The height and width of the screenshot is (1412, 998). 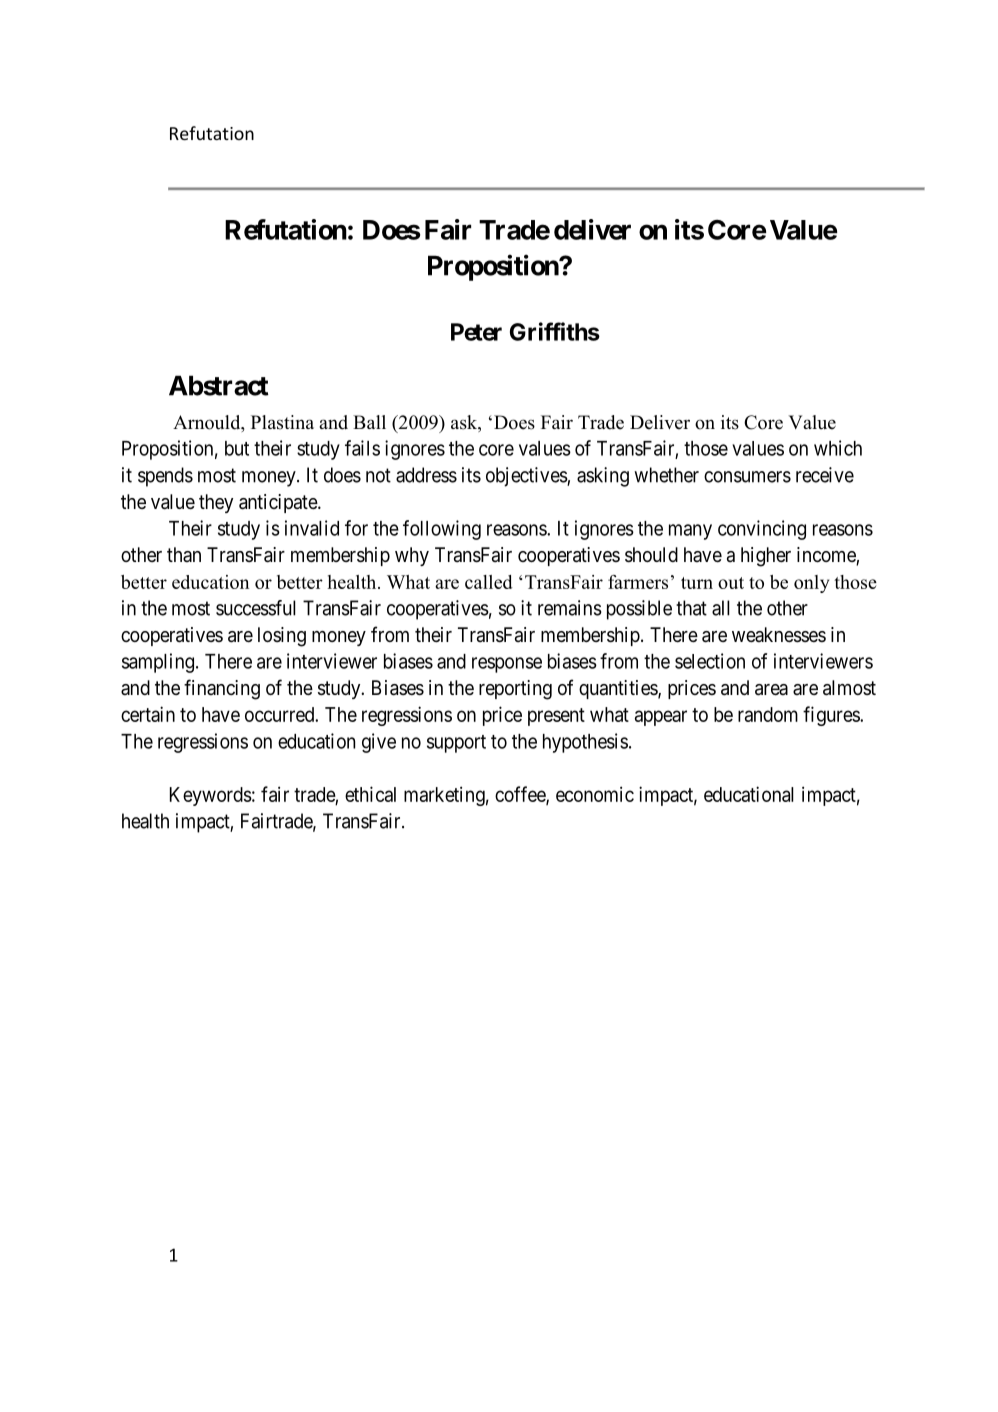 What do you see at coordinates (747, 477) in the screenshot?
I see `consumers` at bounding box center [747, 477].
